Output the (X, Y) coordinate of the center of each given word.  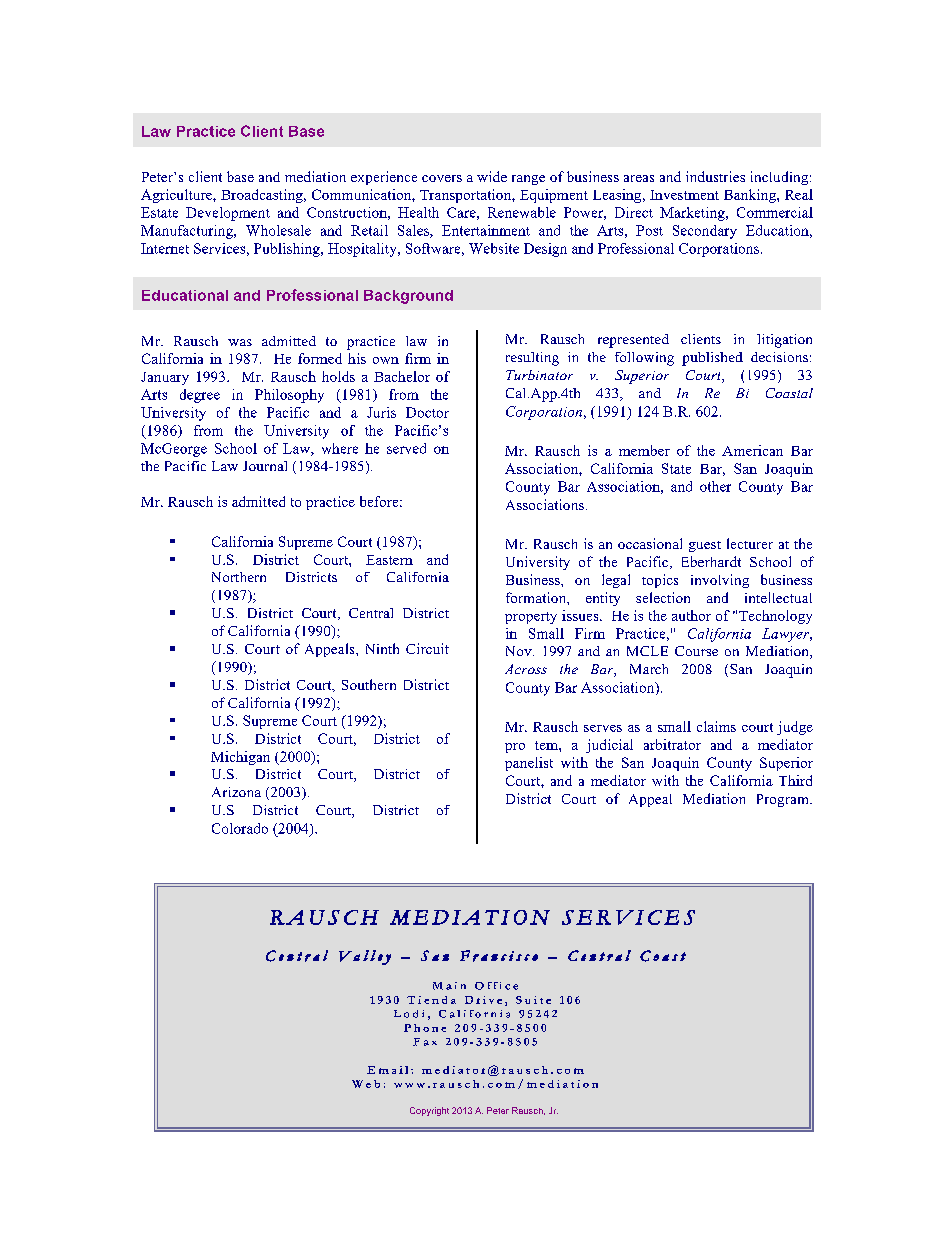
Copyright (429, 1111)
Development (228, 214)
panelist (529, 764)
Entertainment (486, 230)
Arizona (236, 792)
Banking (751, 196)
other (715, 486)
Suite (533, 1000)
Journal (265, 466)
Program (784, 800)
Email (387, 1070)
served (406, 448)
